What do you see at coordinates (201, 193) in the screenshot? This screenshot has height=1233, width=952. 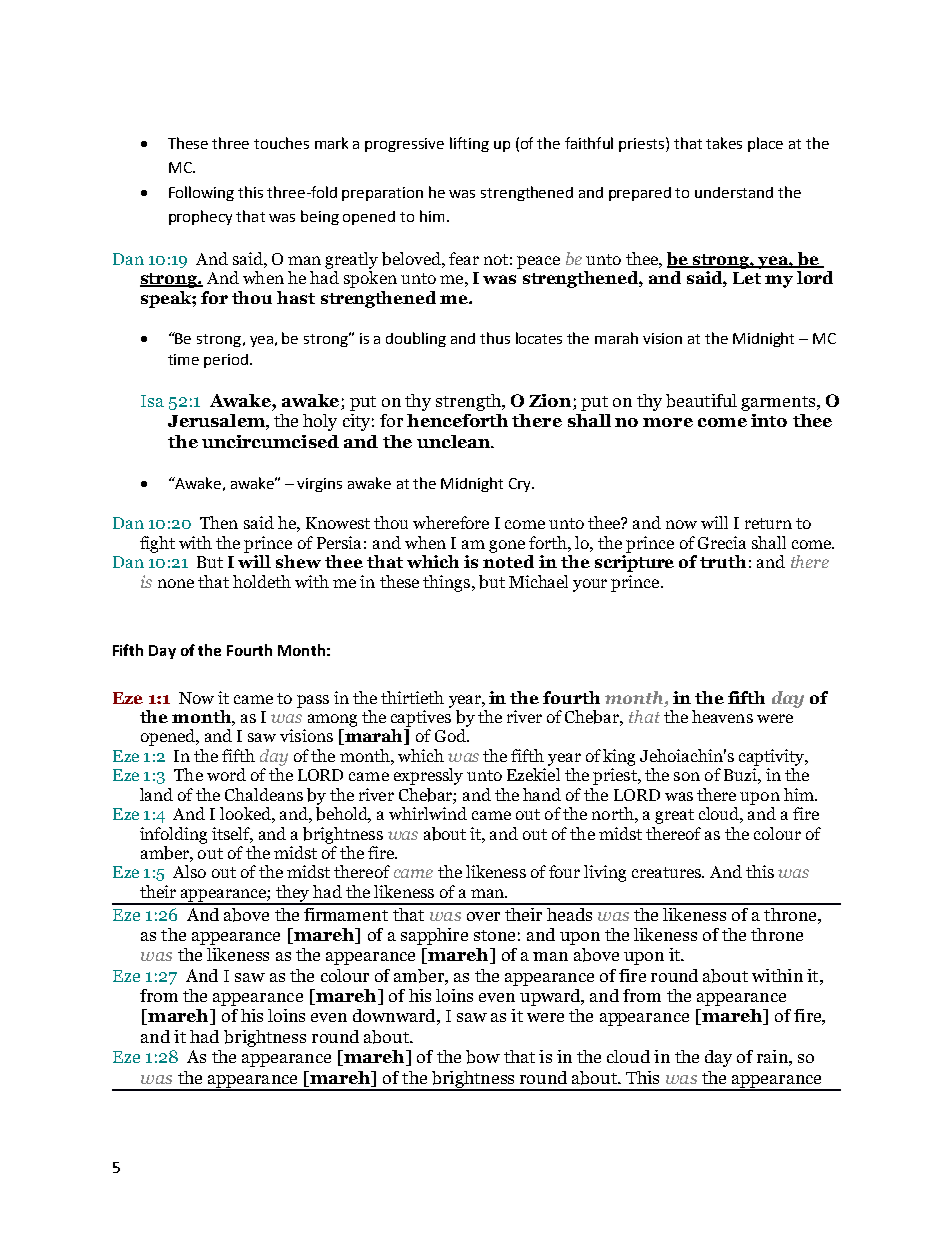 I see `Following` at bounding box center [201, 193].
